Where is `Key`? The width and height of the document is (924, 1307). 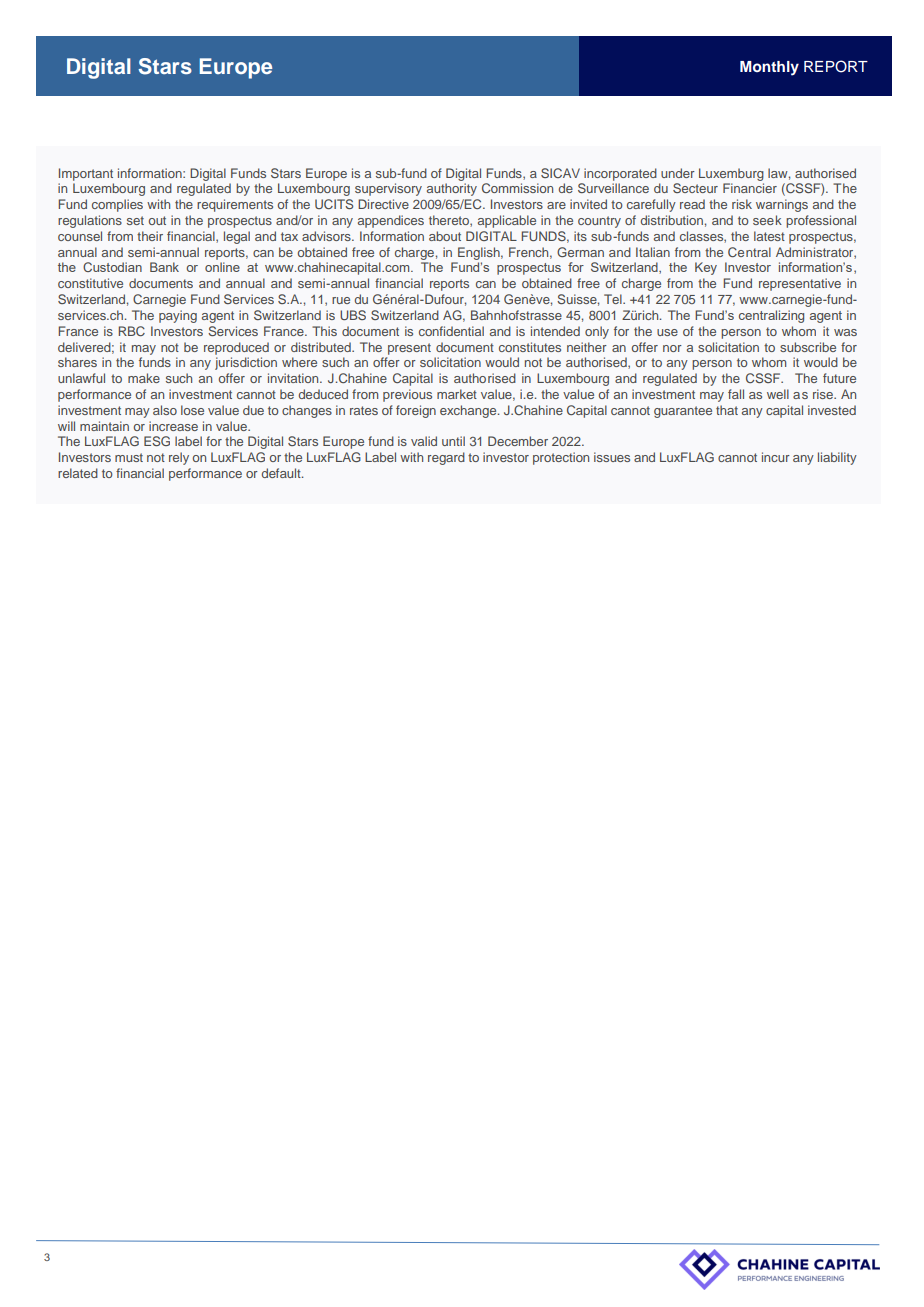 Key is located at coordinates (706, 268).
